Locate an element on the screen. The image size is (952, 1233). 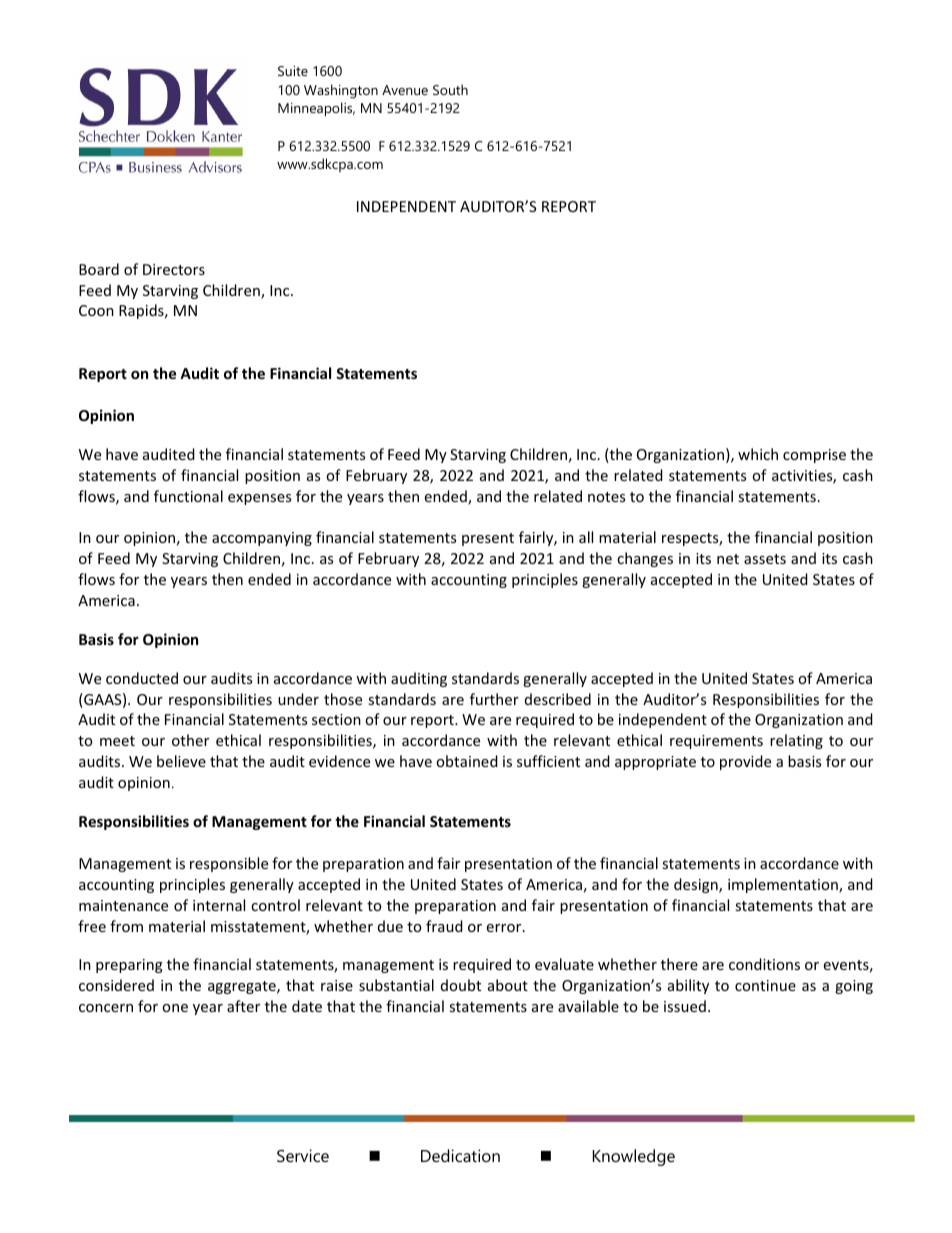
assets is located at coordinates (765, 559).
